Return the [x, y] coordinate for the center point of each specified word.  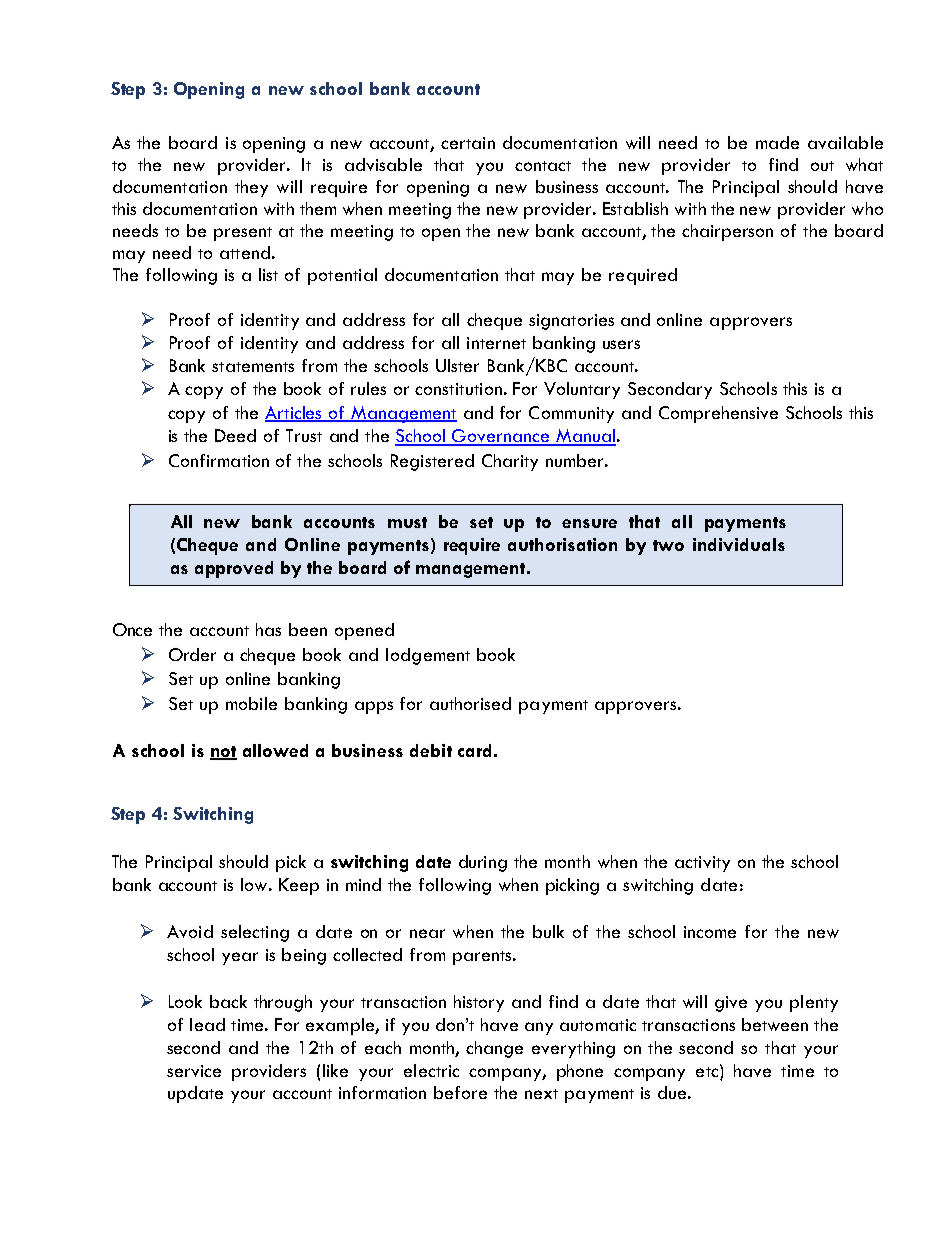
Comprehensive [718, 414]
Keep [299, 886]
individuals [739, 544]
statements [253, 367]
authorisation [562, 544]
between [775, 1024]
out [822, 166]
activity [702, 864]
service [194, 1071]
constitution [458, 389]
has [268, 629]
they [251, 188]
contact [543, 166]
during [483, 863]
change [494, 1049]
